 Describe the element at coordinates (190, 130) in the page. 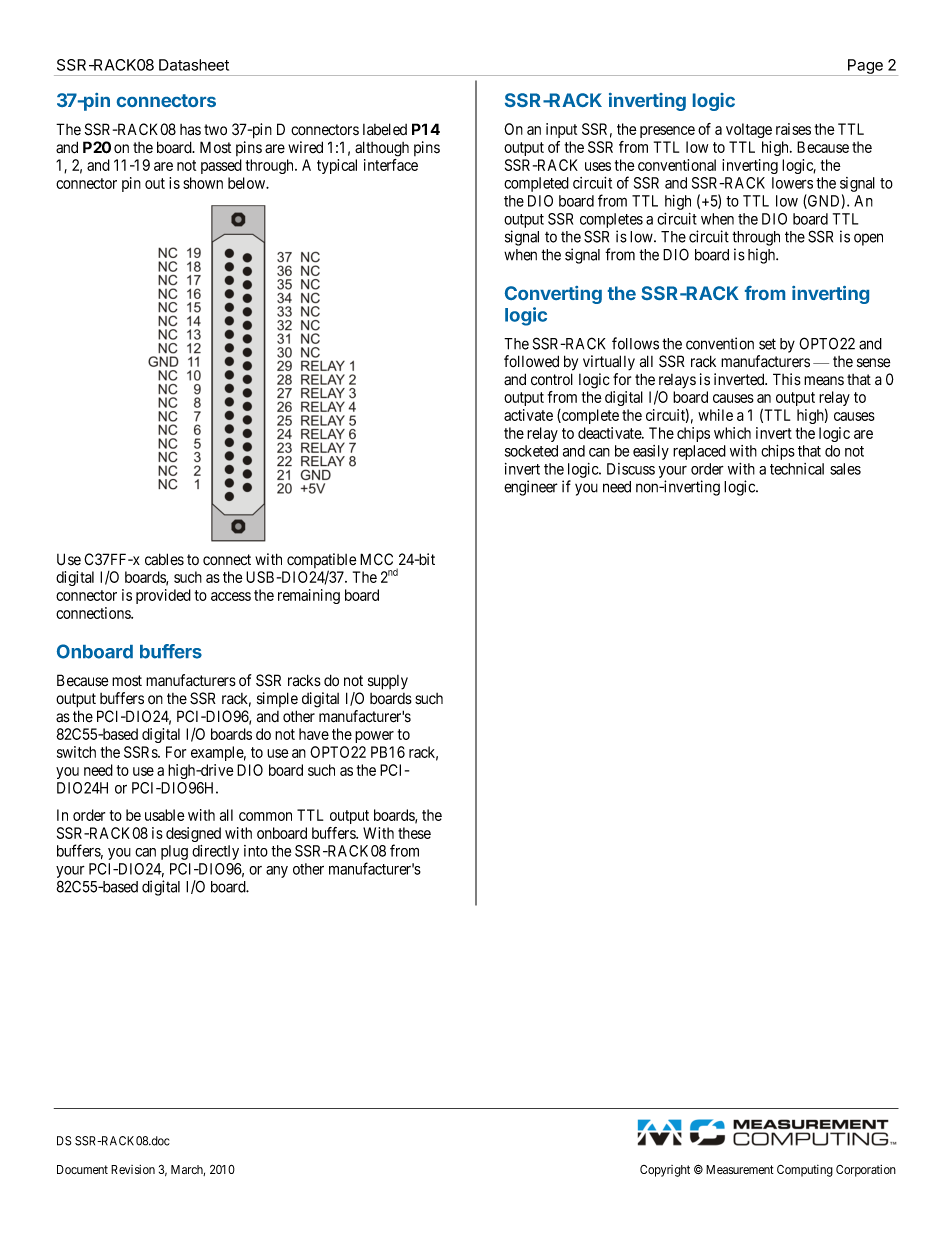

I see `has` at that location.
